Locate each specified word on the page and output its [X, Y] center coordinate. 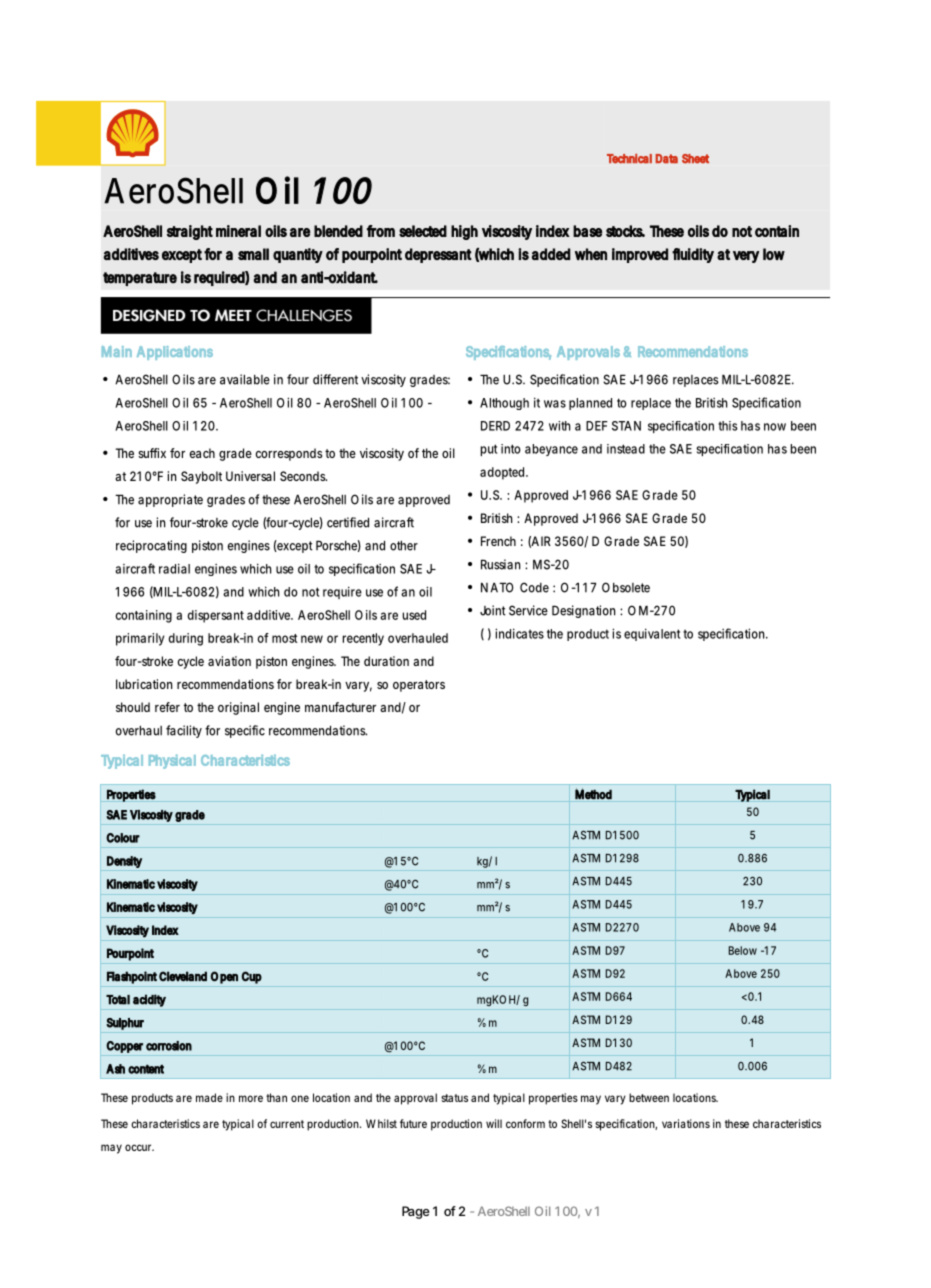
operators [419, 686]
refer [167, 707]
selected [423, 231]
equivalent [652, 634]
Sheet [695, 159]
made [209, 1097]
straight [190, 232]
